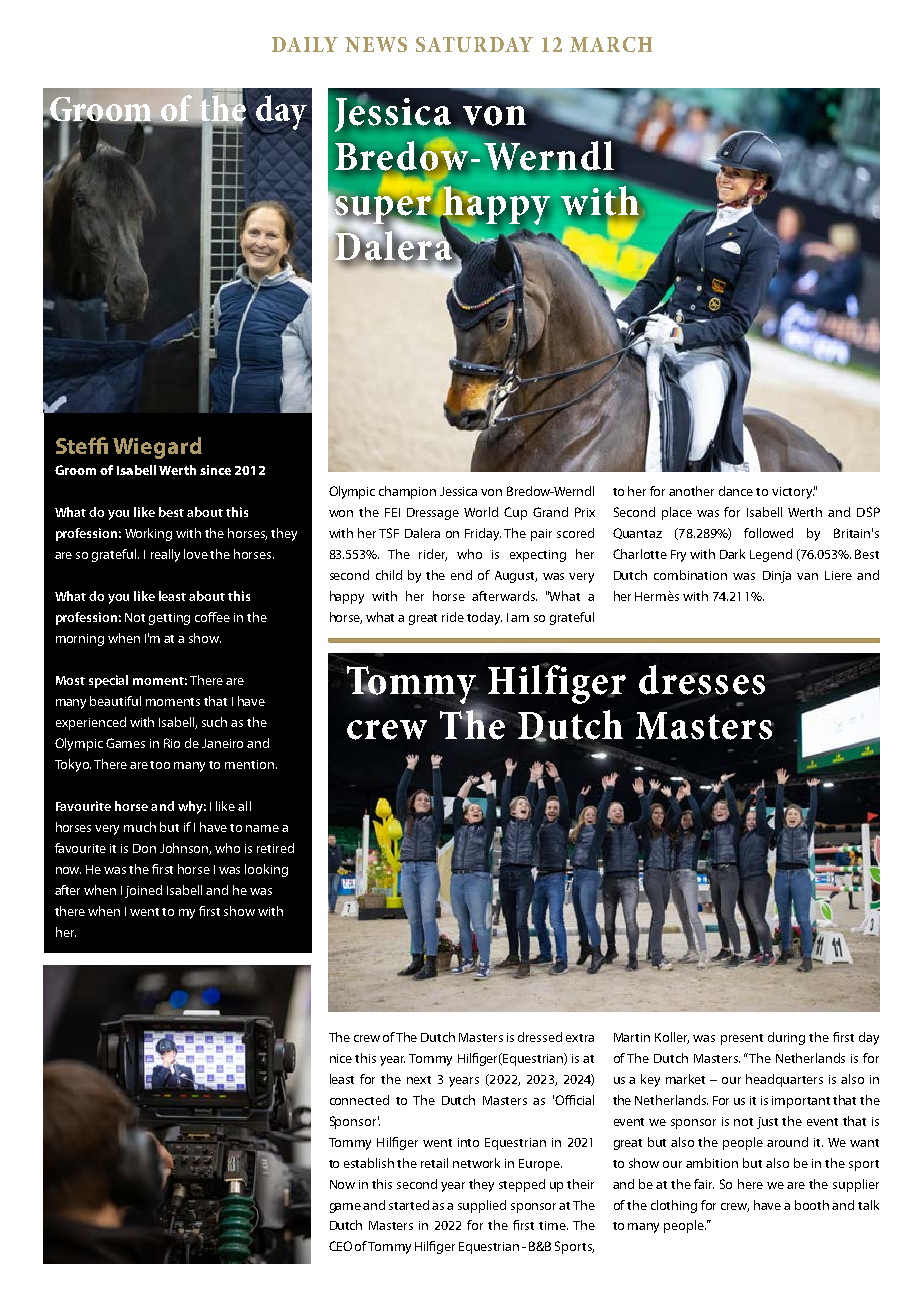  What do you see at coordinates (611, 44) in the document?
I see `MARCH` at bounding box center [611, 44].
